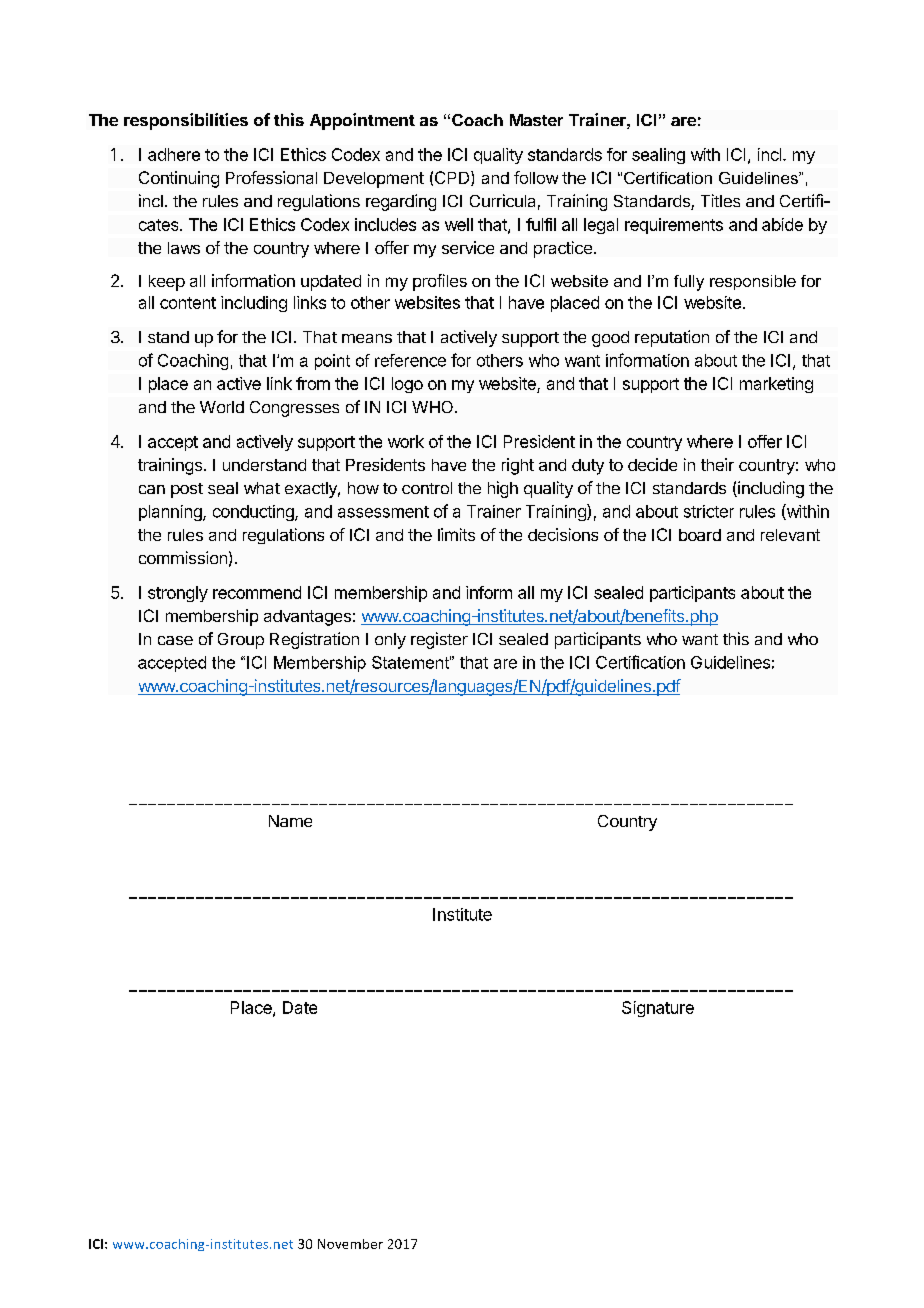 The width and height of the page is (924, 1308). What do you see at coordinates (658, 1009) in the page?
I see `Signature` at bounding box center [658, 1009].
